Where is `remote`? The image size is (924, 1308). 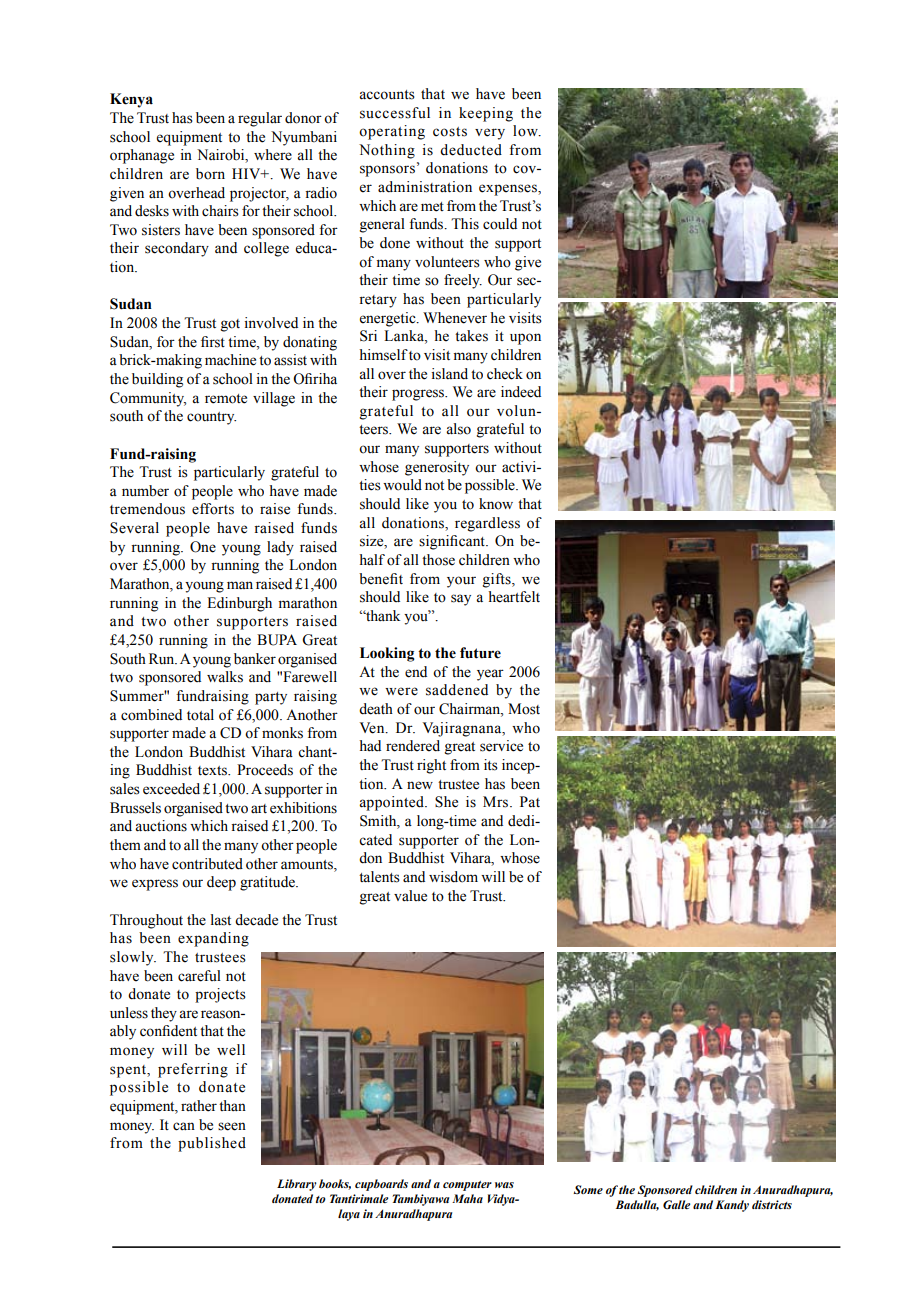
remote is located at coordinates (226, 399).
